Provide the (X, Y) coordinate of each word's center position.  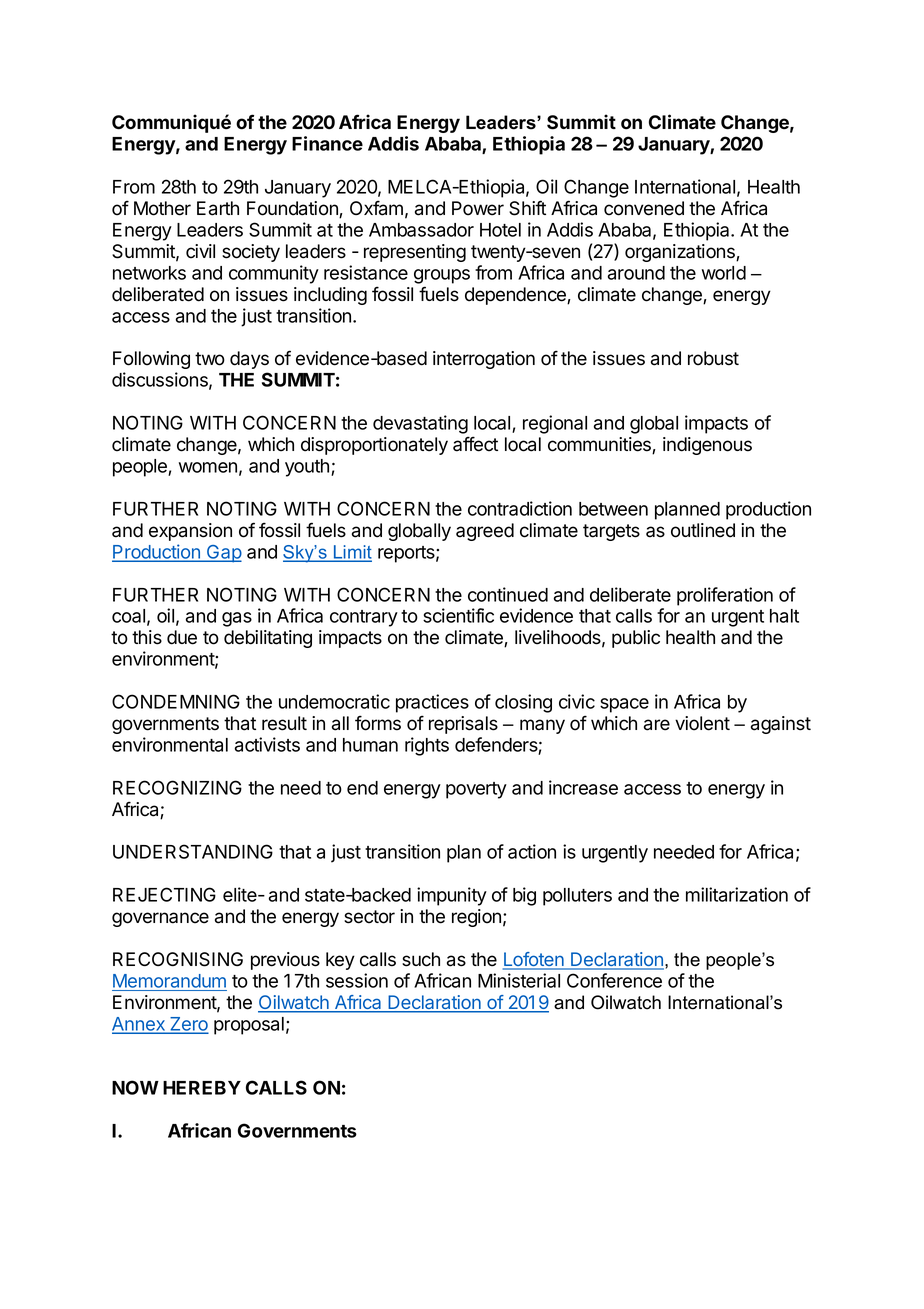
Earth (218, 208)
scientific (458, 615)
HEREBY (202, 1088)
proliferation (725, 596)
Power (478, 208)
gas (237, 619)
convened (644, 208)
